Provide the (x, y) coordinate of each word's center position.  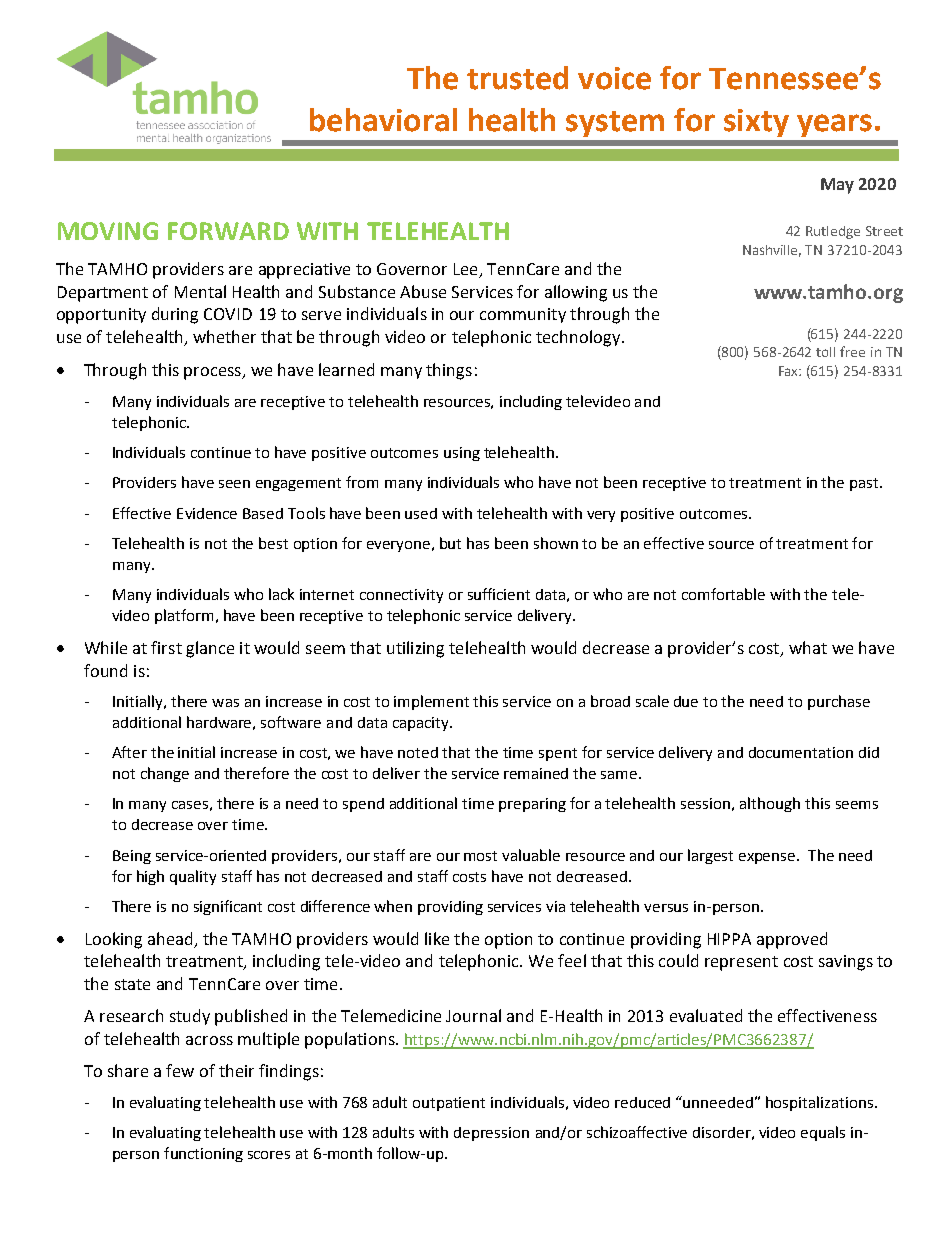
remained (536, 773)
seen (234, 484)
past (865, 484)
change (165, 774)
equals (823, 1133)
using (462, 454)
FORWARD (228, 231)
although (770, 804)
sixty (756, 123)
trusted (517, 78)
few (180, 1070)
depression (491, 1134)
